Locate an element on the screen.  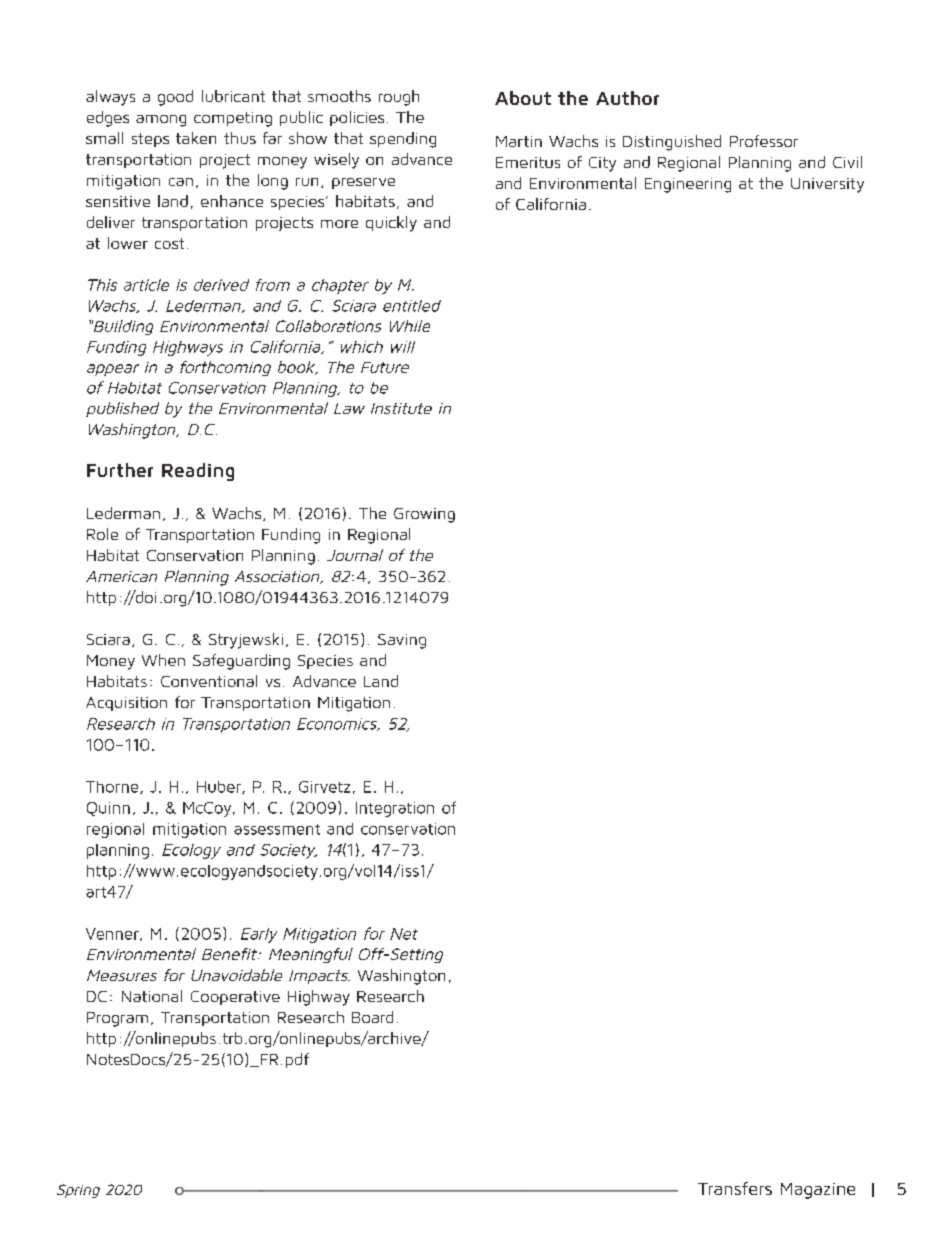
Martin is located at coordinates (519, 141).
